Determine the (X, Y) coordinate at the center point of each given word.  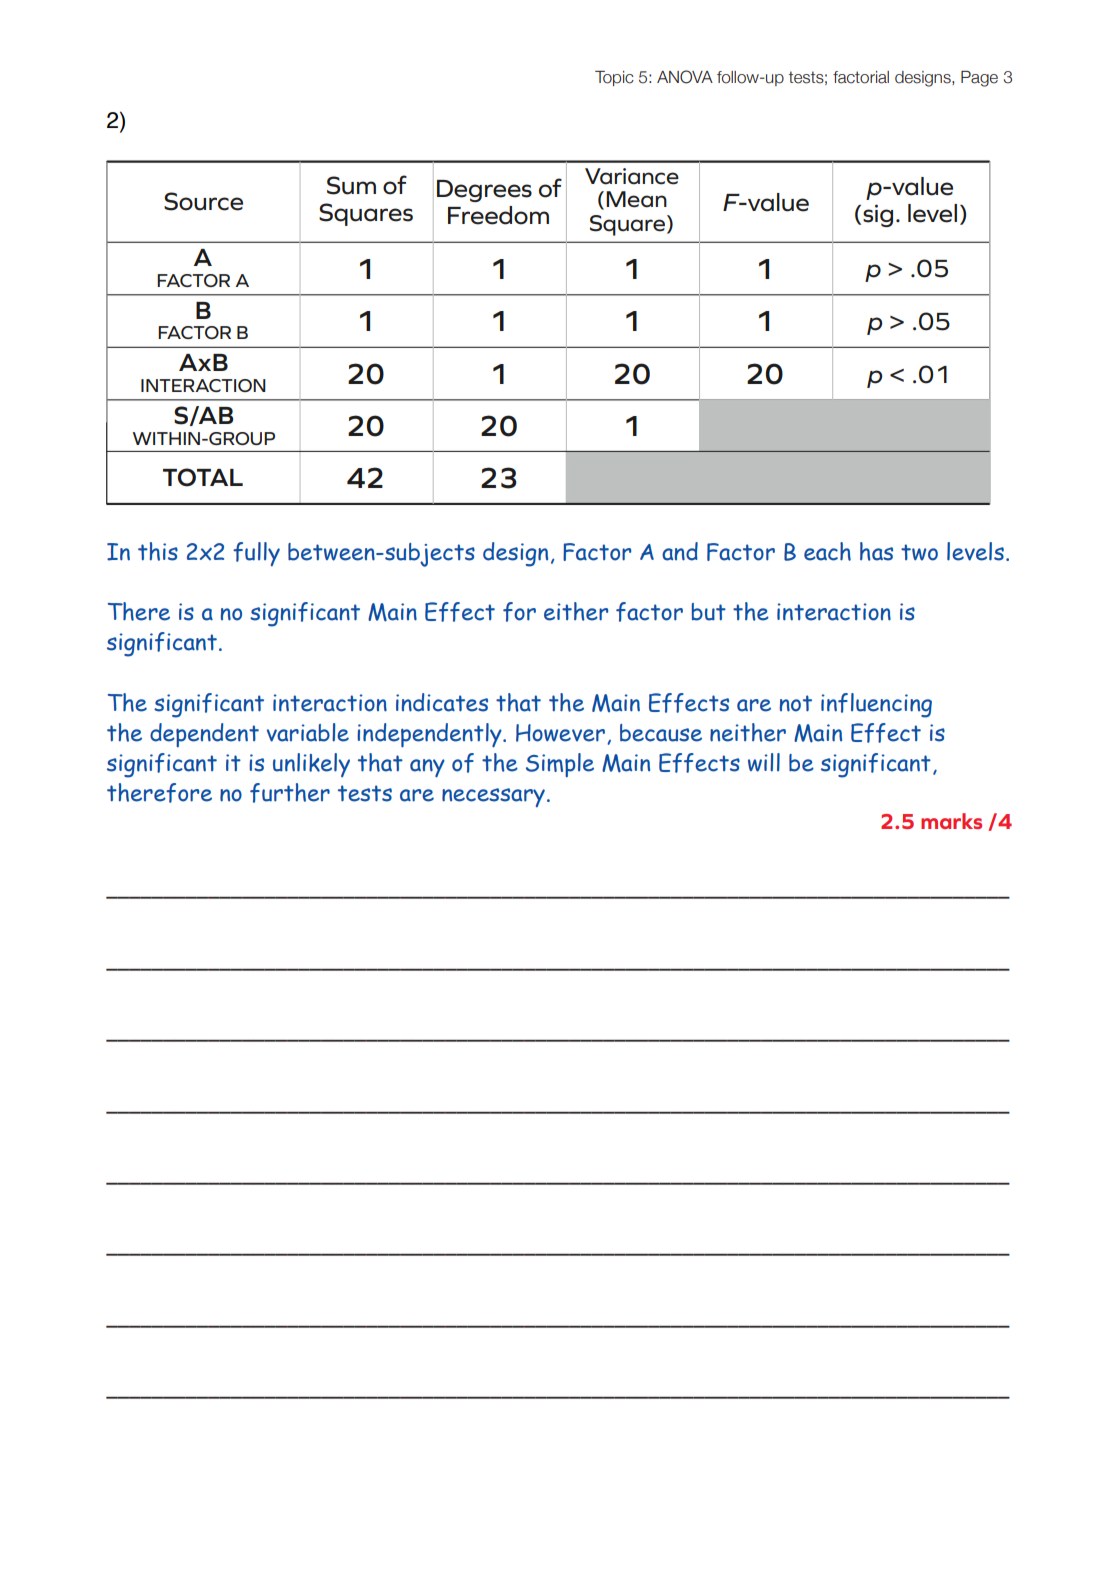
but (709, 612)
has (876, 551)
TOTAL (203, 477)
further (290, 793)
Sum (351, 185)
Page (979, 79)
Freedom (498, 215)
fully (256, 554)
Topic (614, 78)
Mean (636, 199)
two (919, 552)
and (680, 551)
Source (203, 201)
